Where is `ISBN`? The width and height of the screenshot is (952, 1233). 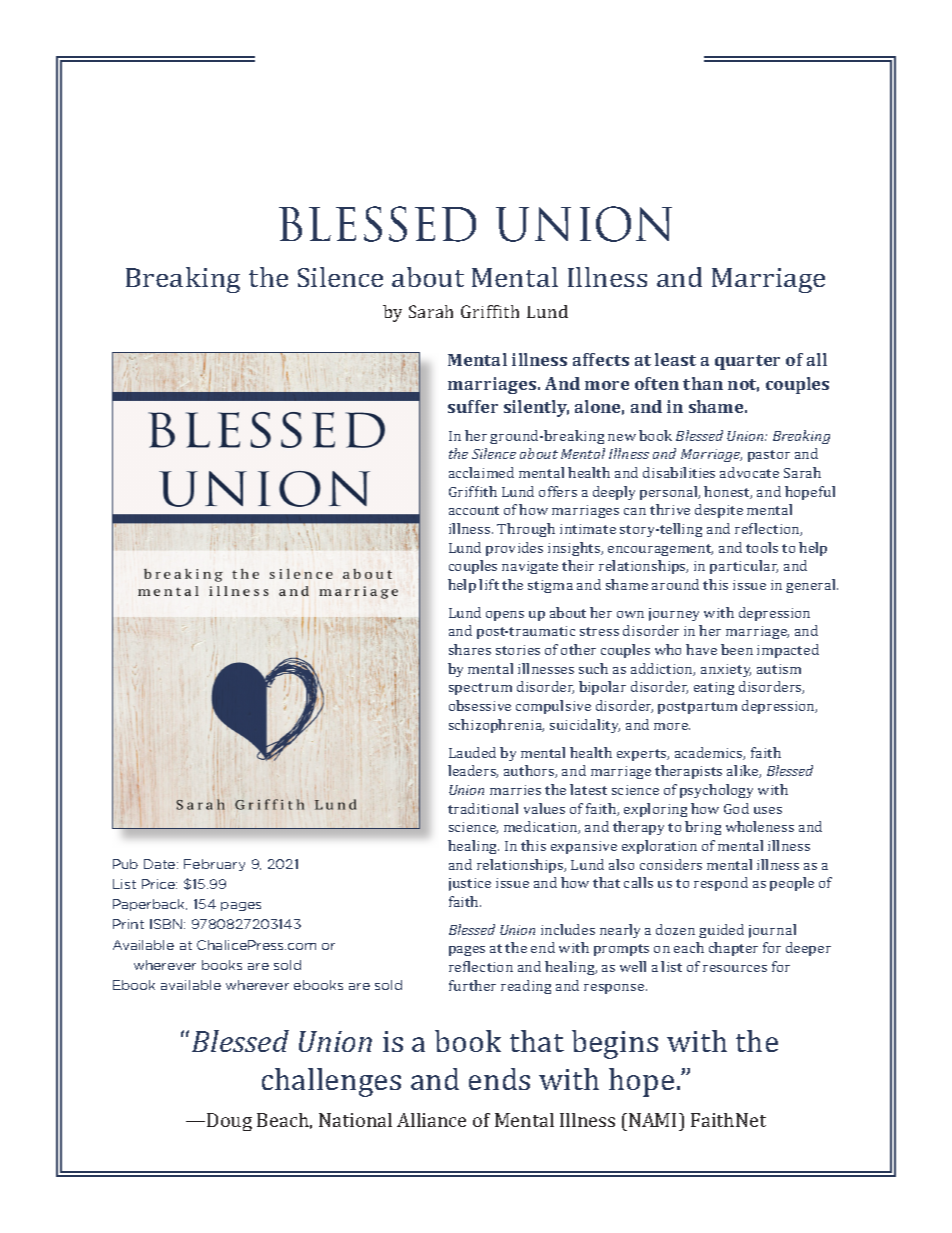 ISBN is located at coordinates (166, 924).
